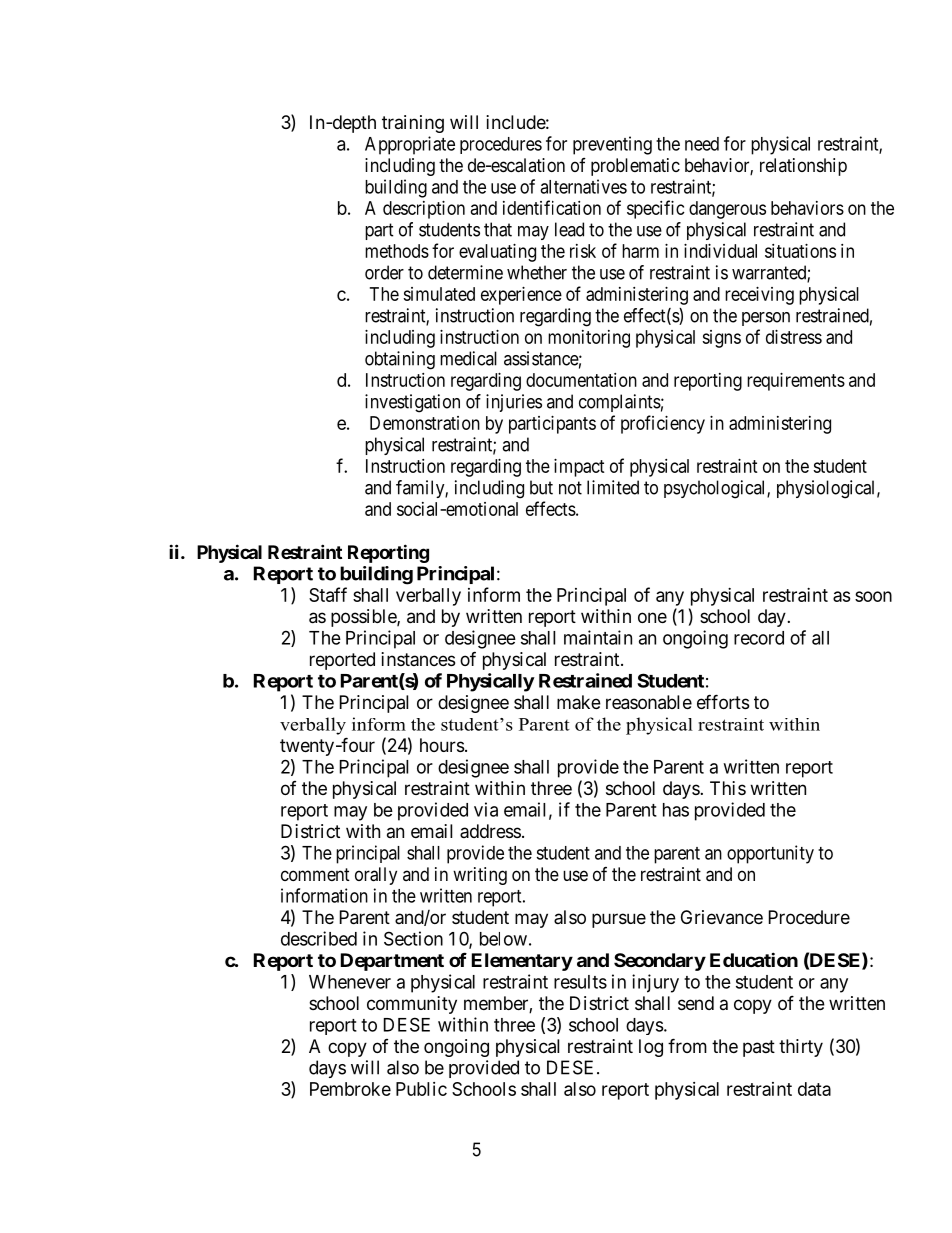  Describe the element at coordinates (801, 1048) in the screenshot. I see `thirty` at that location.
